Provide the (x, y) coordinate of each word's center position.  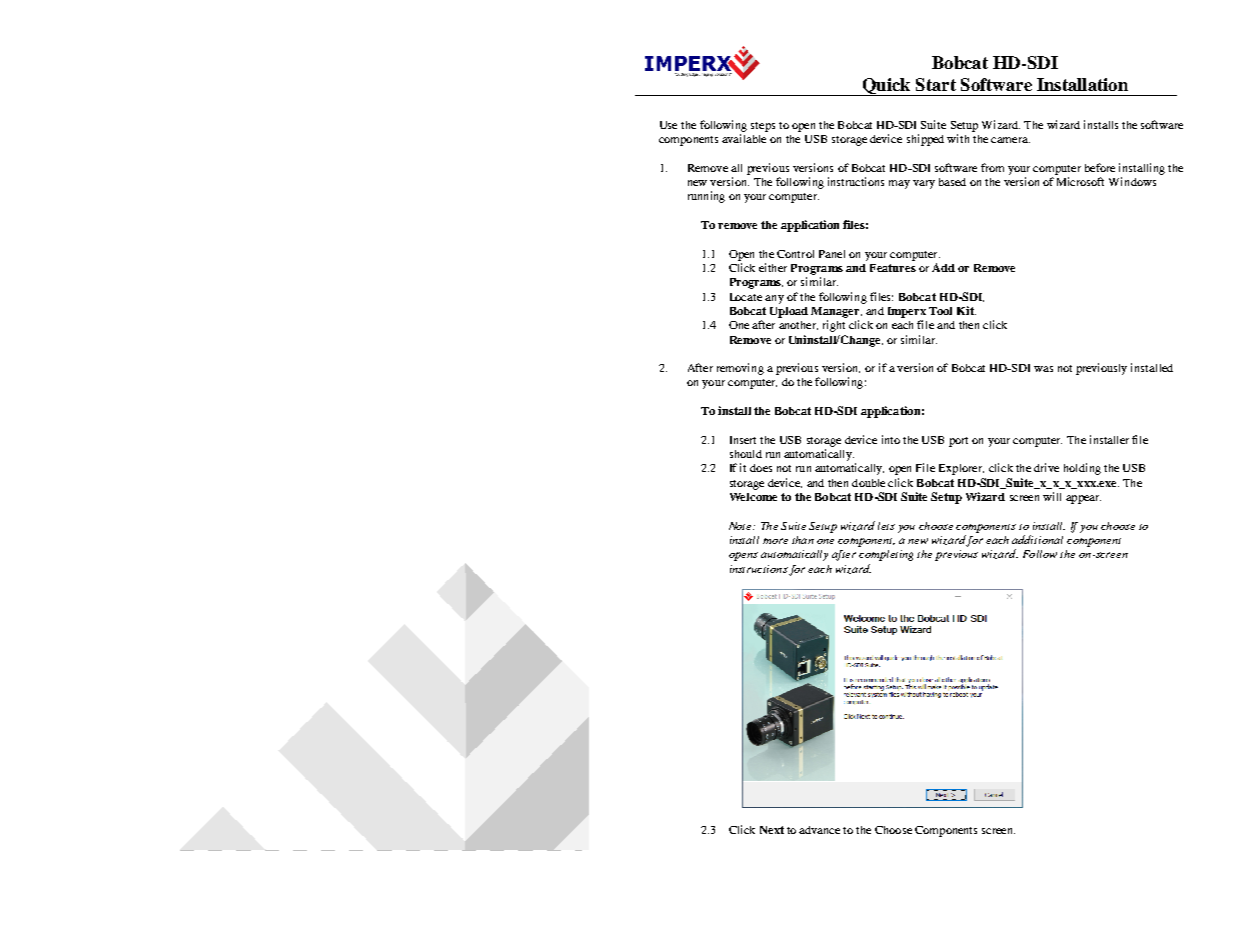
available (744, 138)
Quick (886, 87)
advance (819, 830)
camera (1010, 140)
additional (1037, 539)
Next (772, 830)
